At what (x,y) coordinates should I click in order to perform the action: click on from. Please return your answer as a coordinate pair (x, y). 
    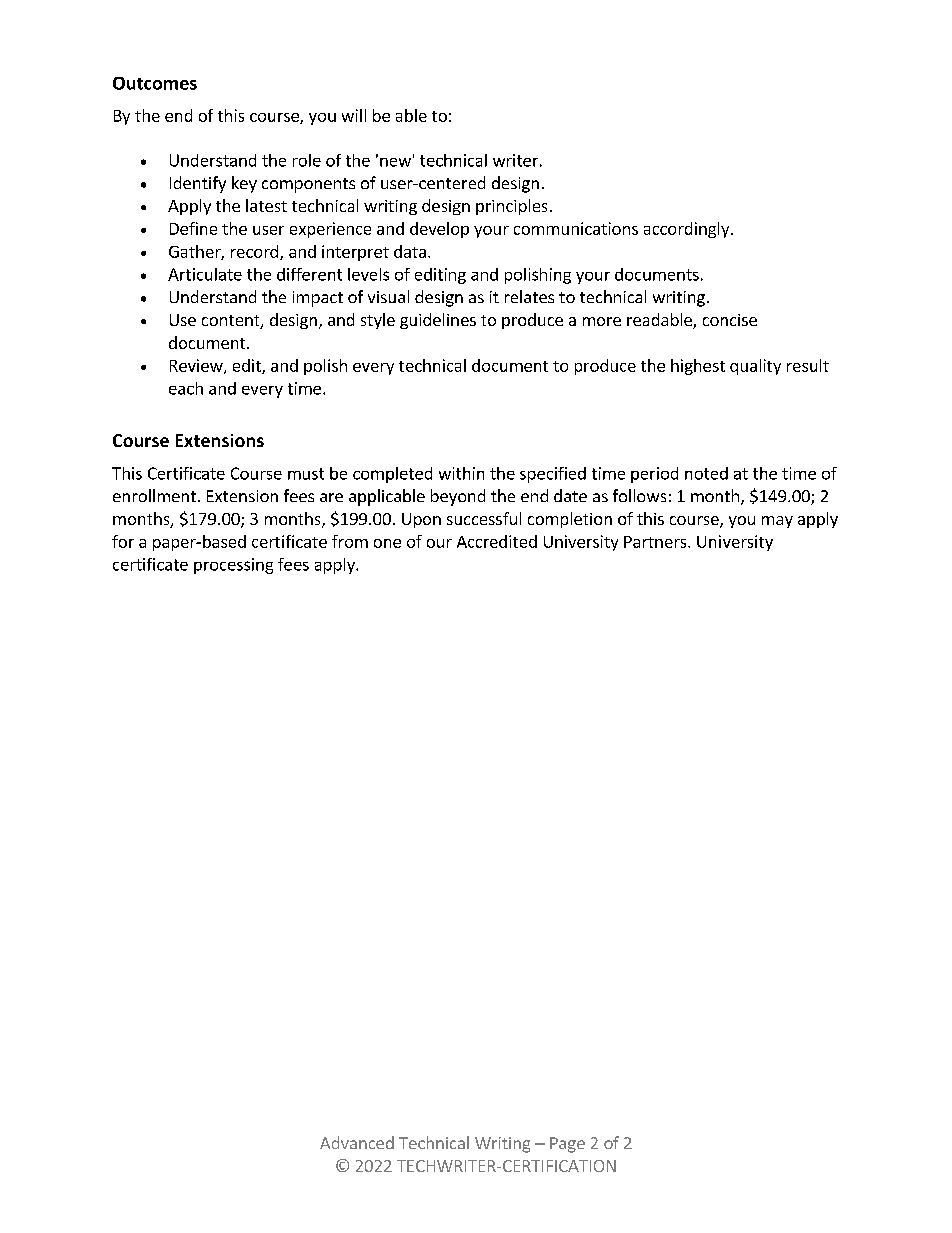
    Looking at the image, I should click on (350, 541).
